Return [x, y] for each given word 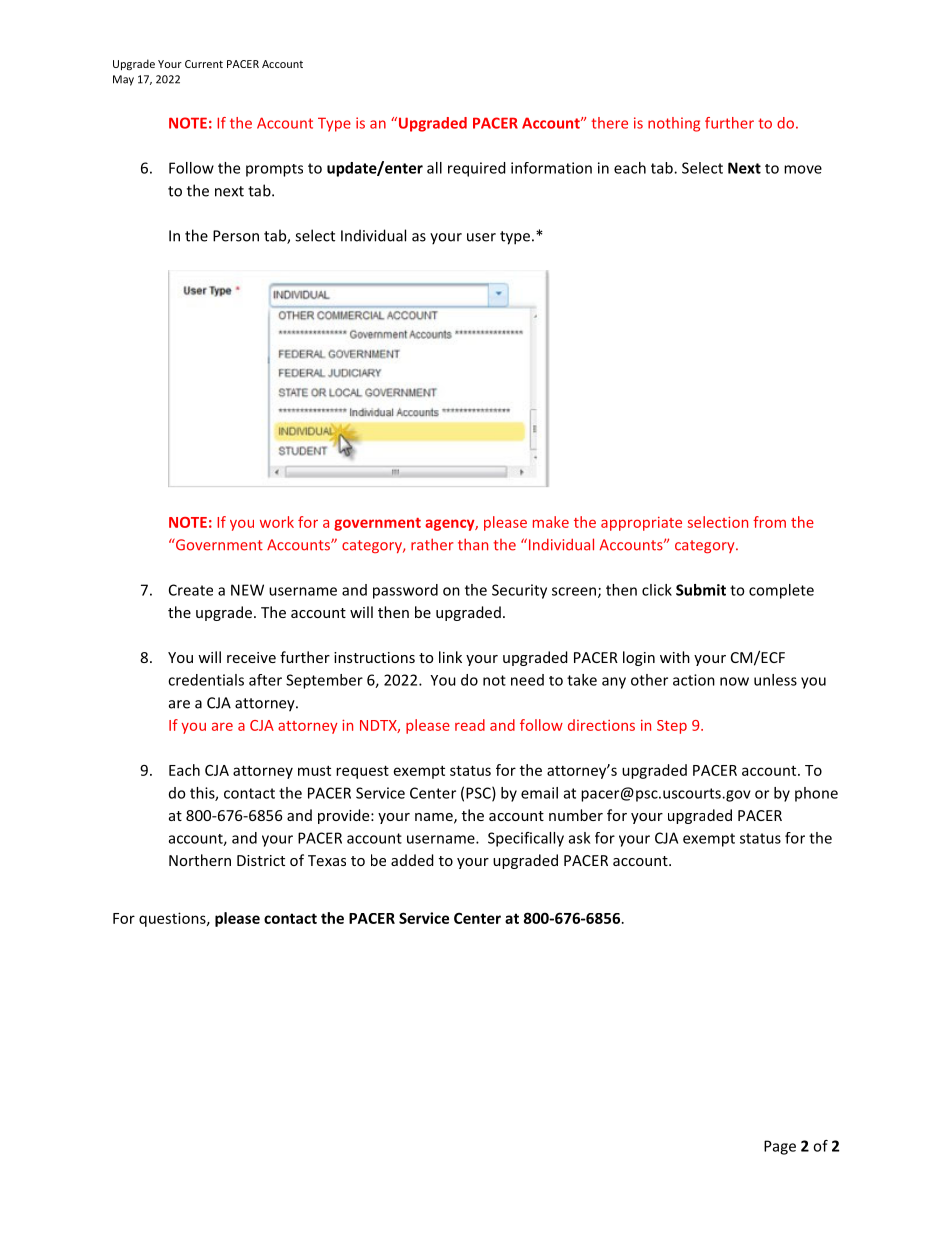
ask [580, 838]
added [412, 860]
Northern [200, 860]
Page [780, 1147]
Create [191, 590]
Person [236, 236]
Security [519, 591]
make [551, 522]
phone [816, 794]
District [261, 860]
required [477, 169]
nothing [674, 124]
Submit [701, 590]
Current [204, 64]
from [769, 522]
